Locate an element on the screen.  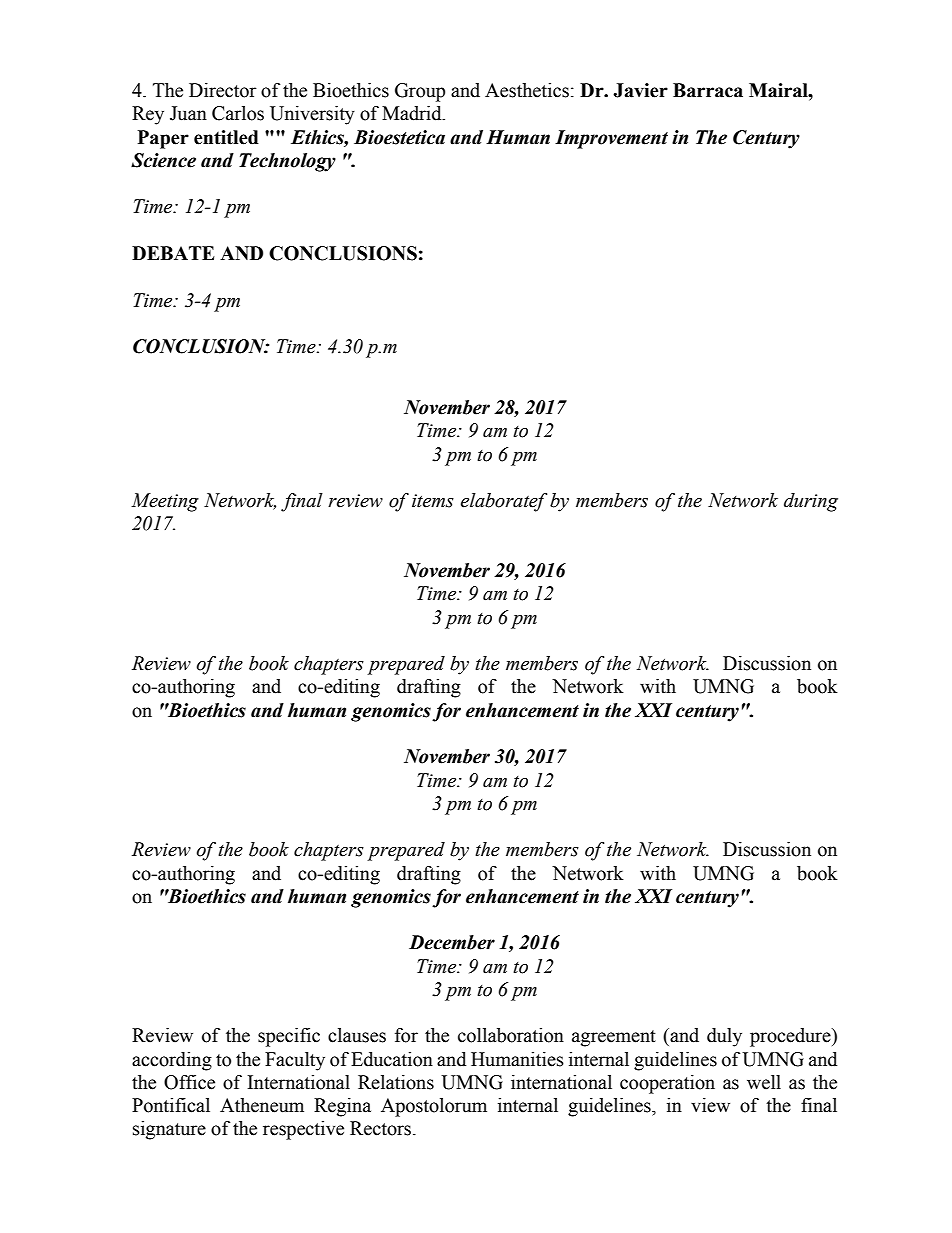
Relations is located at coordinates (396, 1082).
